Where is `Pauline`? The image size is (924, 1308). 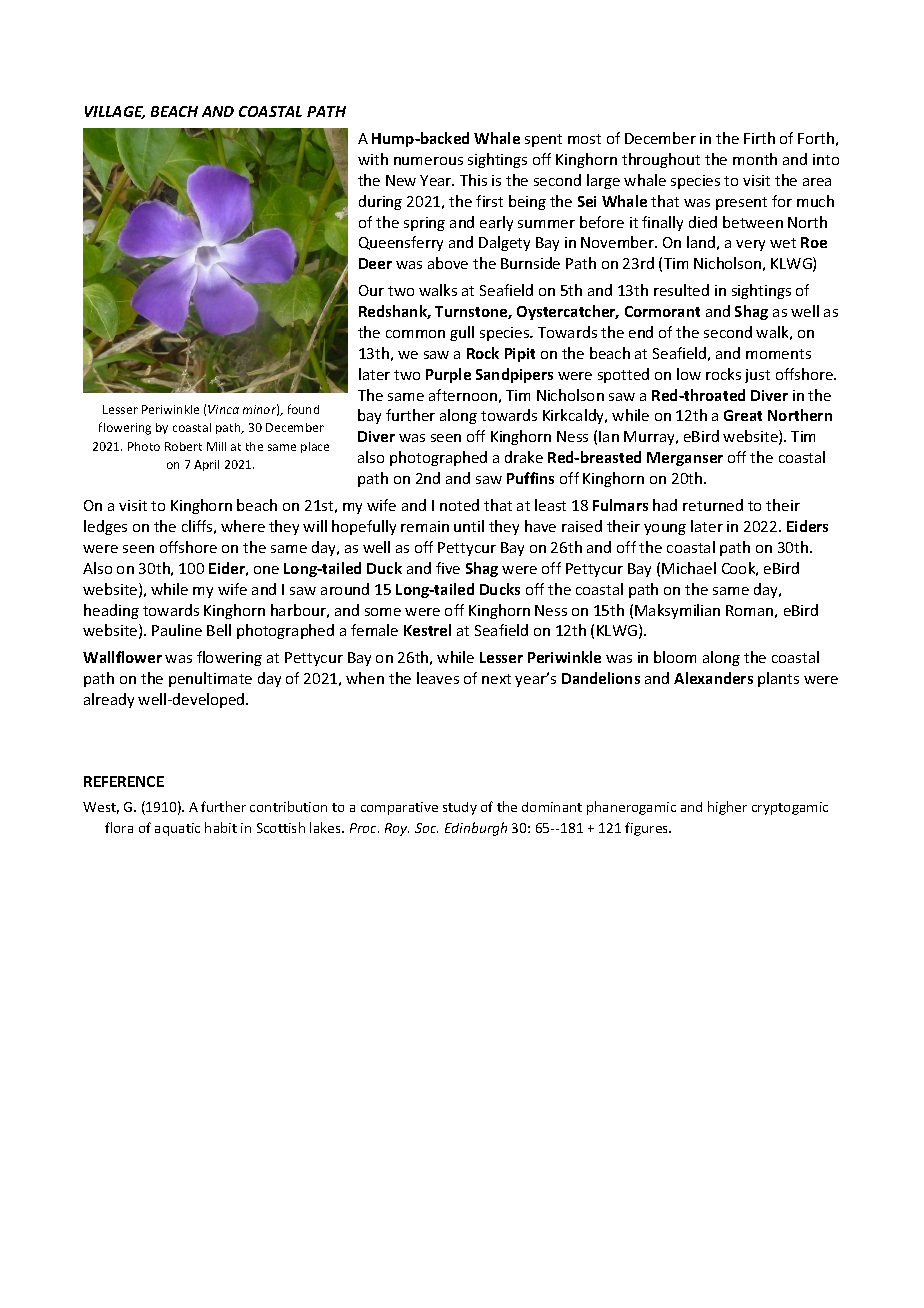 Pauline is located at coordinates (177, 630).
